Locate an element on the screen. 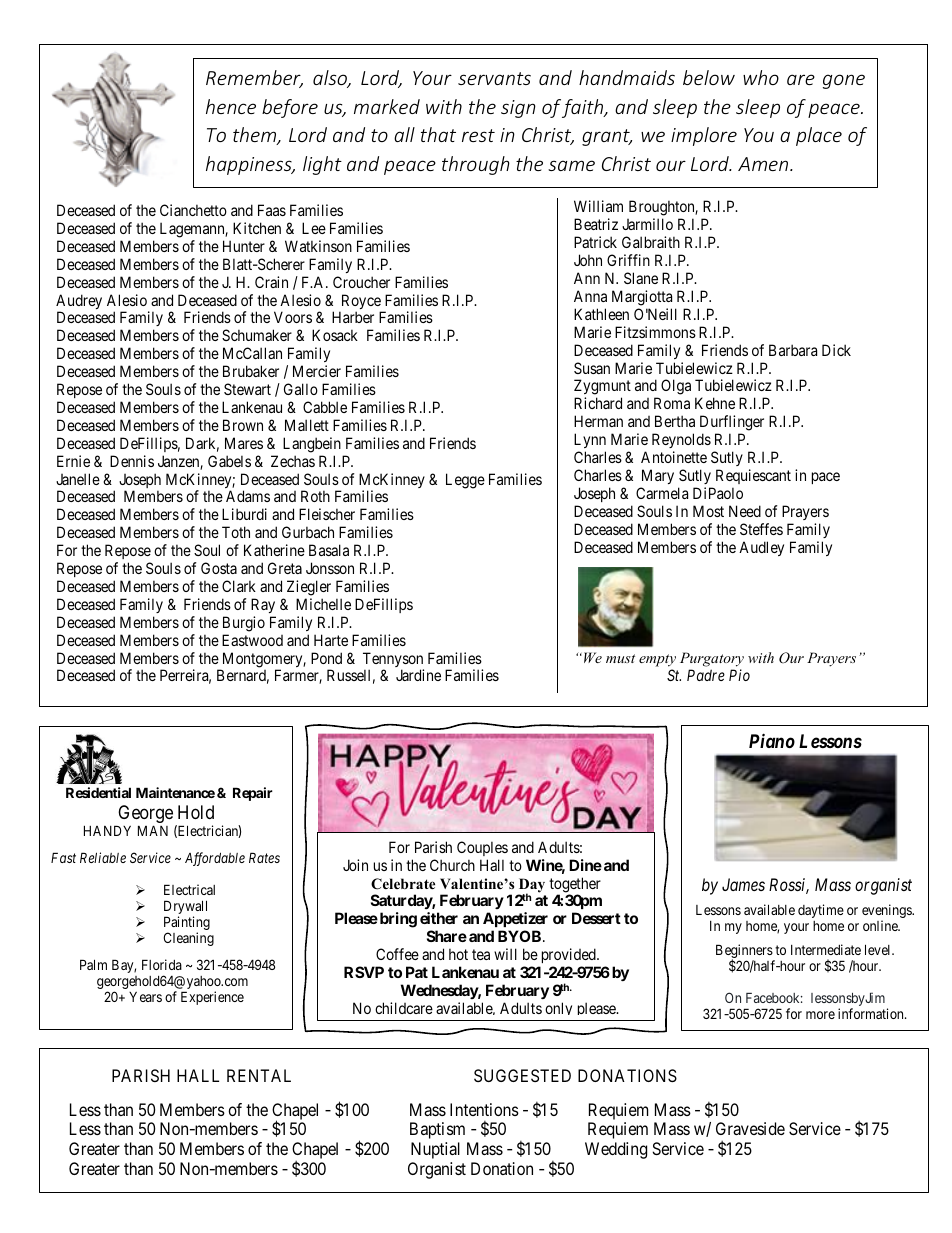 The width and height of the screenshot is (952, 1233). rest is located at coordinates (478, 135).
